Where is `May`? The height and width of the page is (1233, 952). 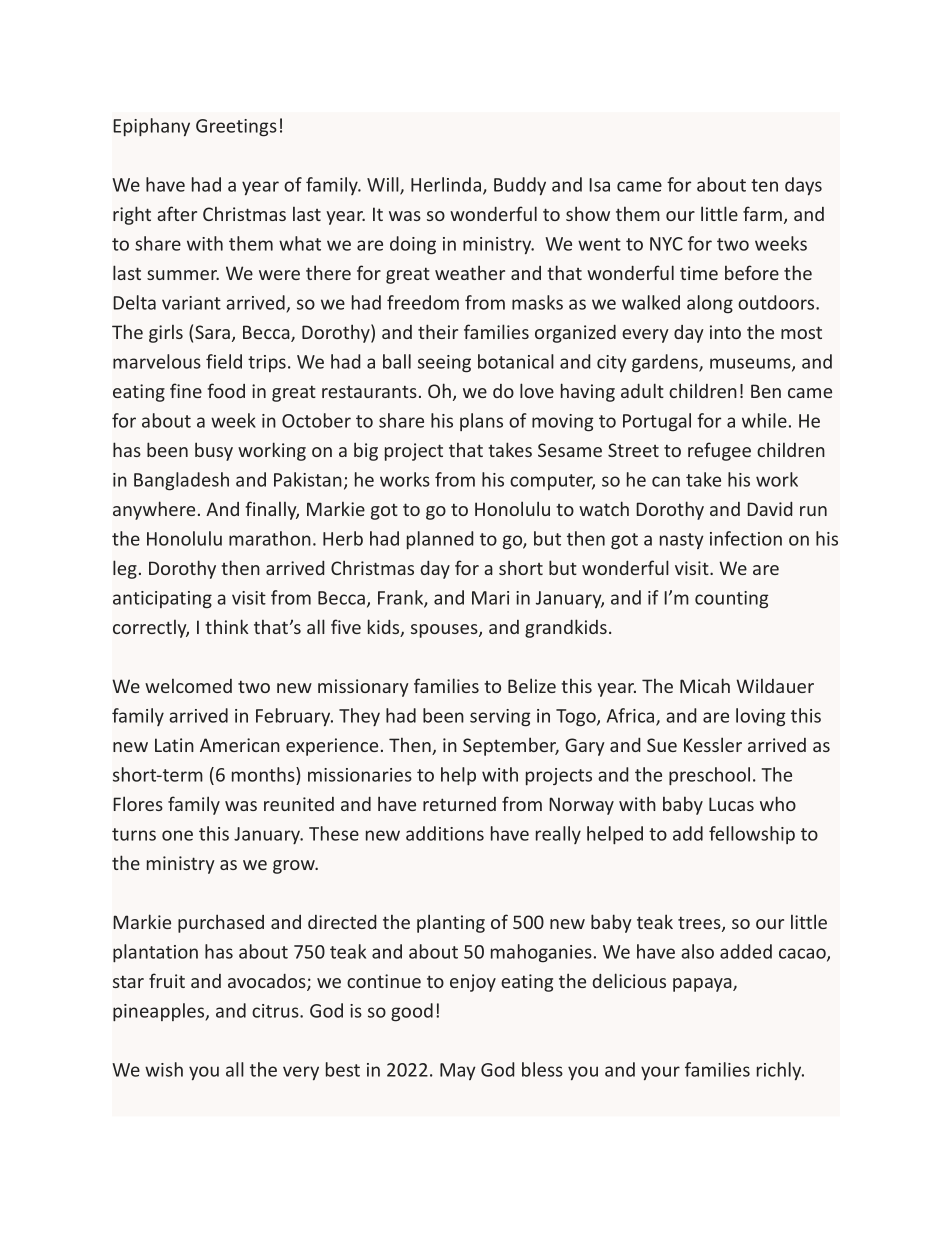 May is located at coordinates (458, 1071).
